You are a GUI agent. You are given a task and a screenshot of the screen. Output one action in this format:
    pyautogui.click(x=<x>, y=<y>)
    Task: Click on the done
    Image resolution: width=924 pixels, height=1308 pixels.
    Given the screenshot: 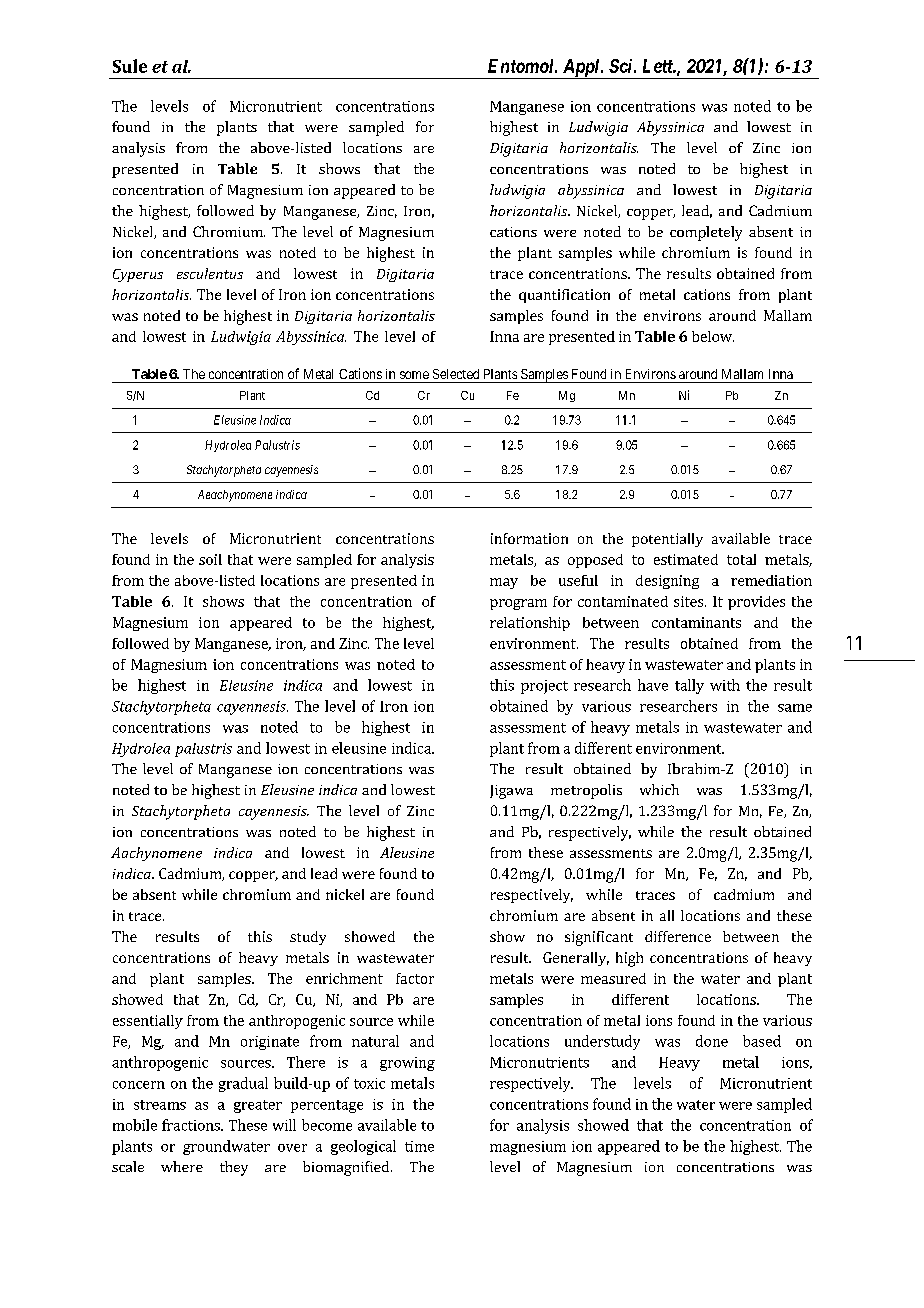 What is the action you would take?
    pyautogui.click(x=712, y=1041)
